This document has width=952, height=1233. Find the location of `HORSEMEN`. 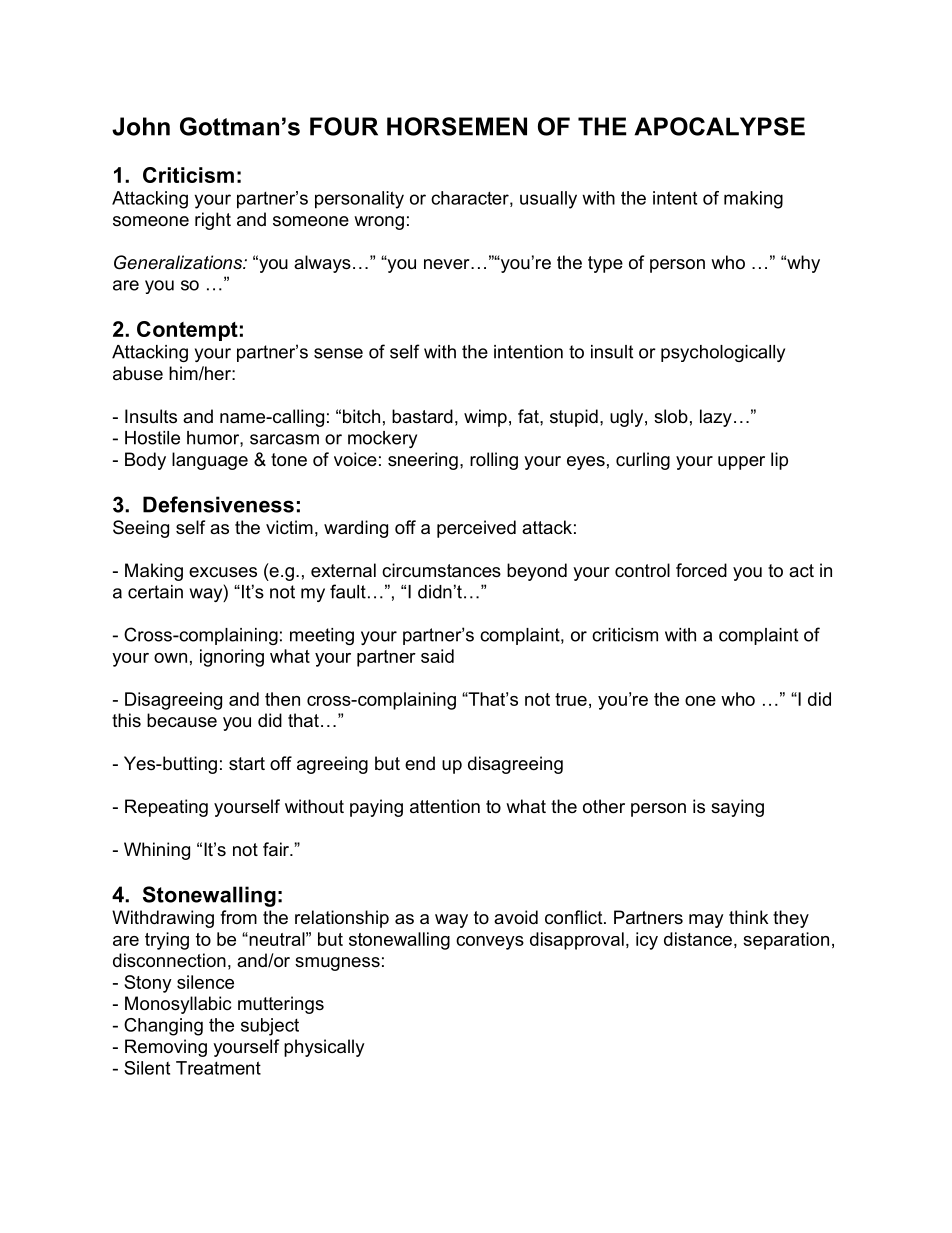

HORSEMEN is located at coordinates (457, 126).
